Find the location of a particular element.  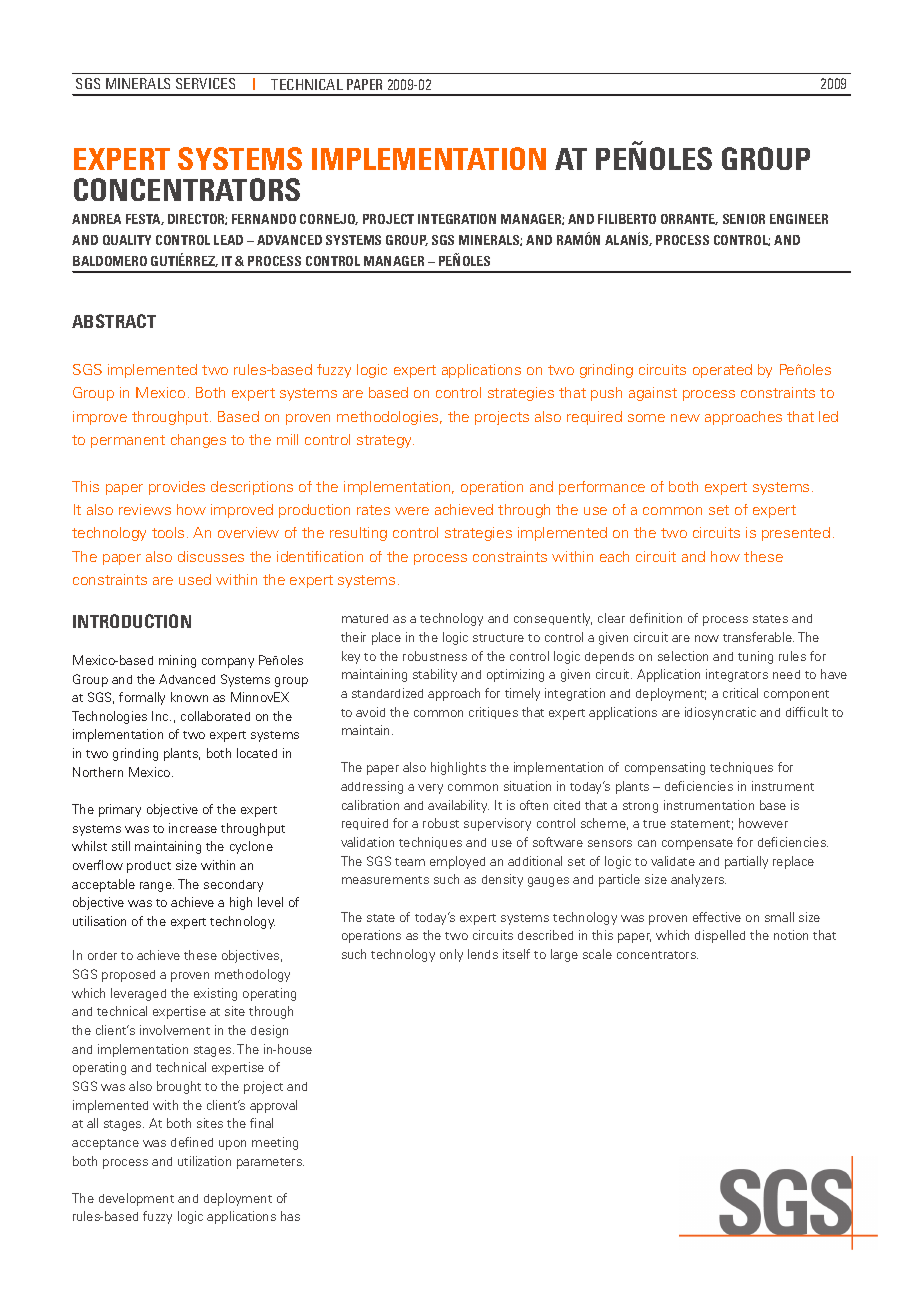

strategy is located at coordinates (385, 441).
